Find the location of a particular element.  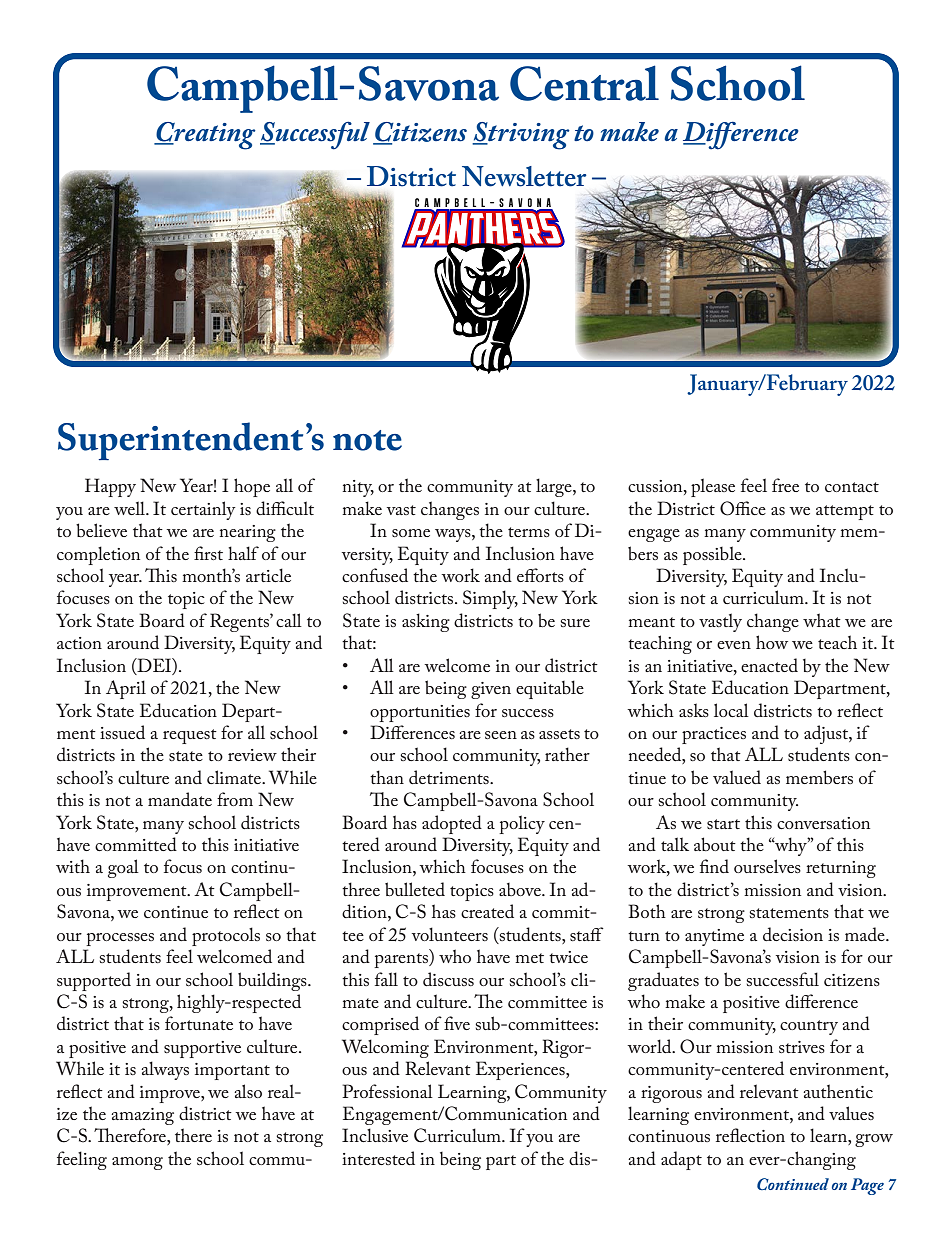

free is located at coordinates (785, 485).
